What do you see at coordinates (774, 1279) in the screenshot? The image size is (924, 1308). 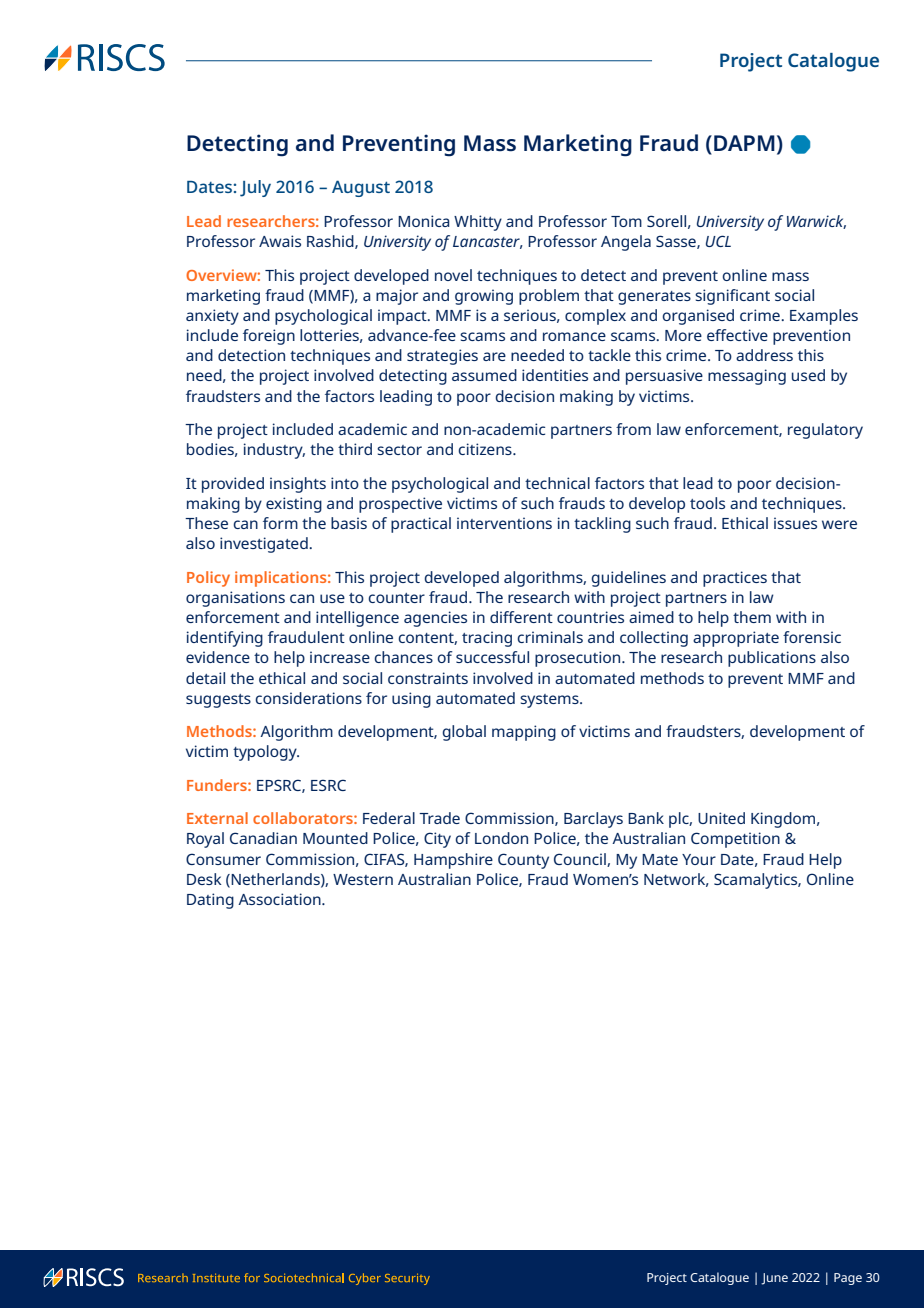 I see `June` at bounding box center [774, 1279].
